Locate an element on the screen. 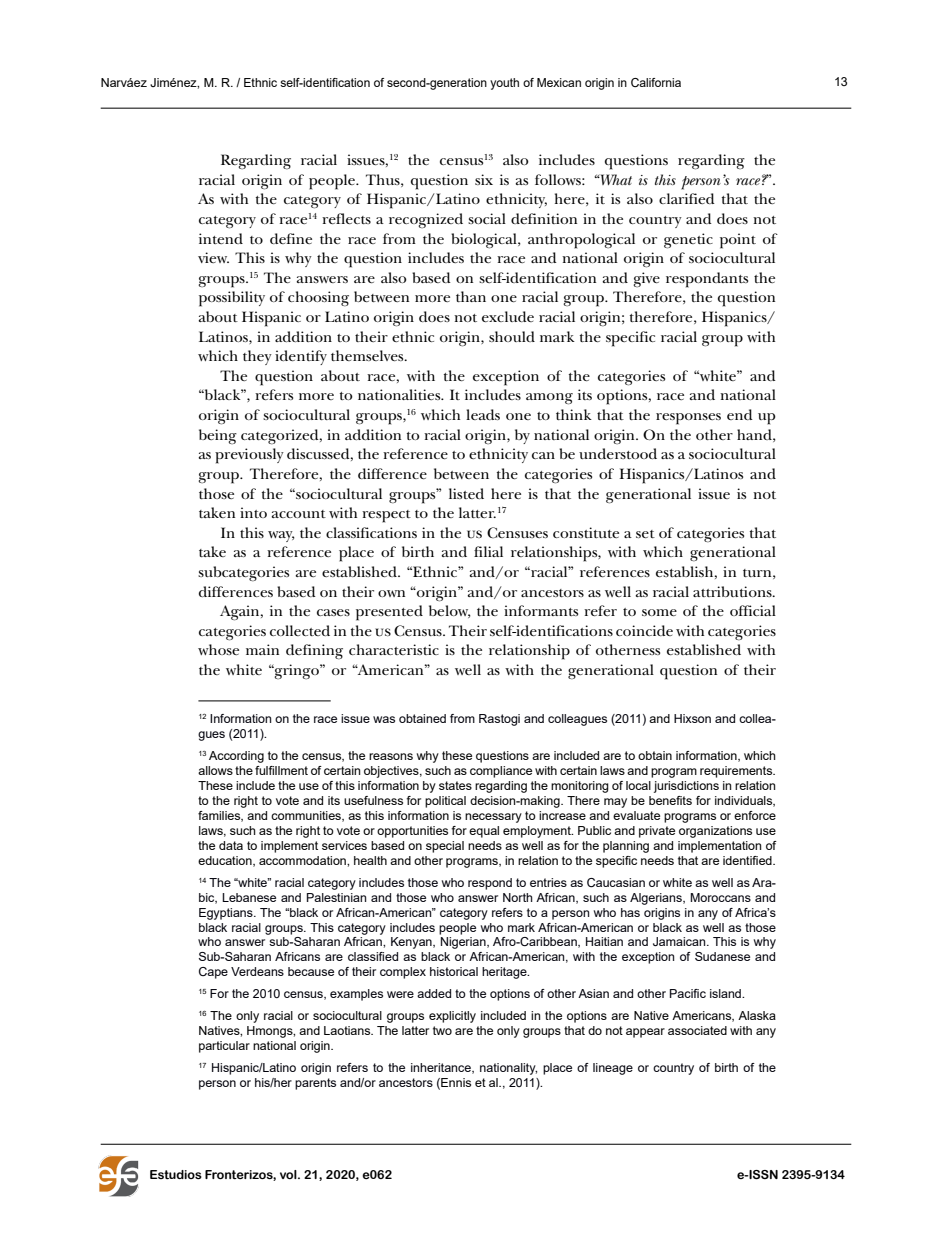  North is located at coordinates (518, 897).
